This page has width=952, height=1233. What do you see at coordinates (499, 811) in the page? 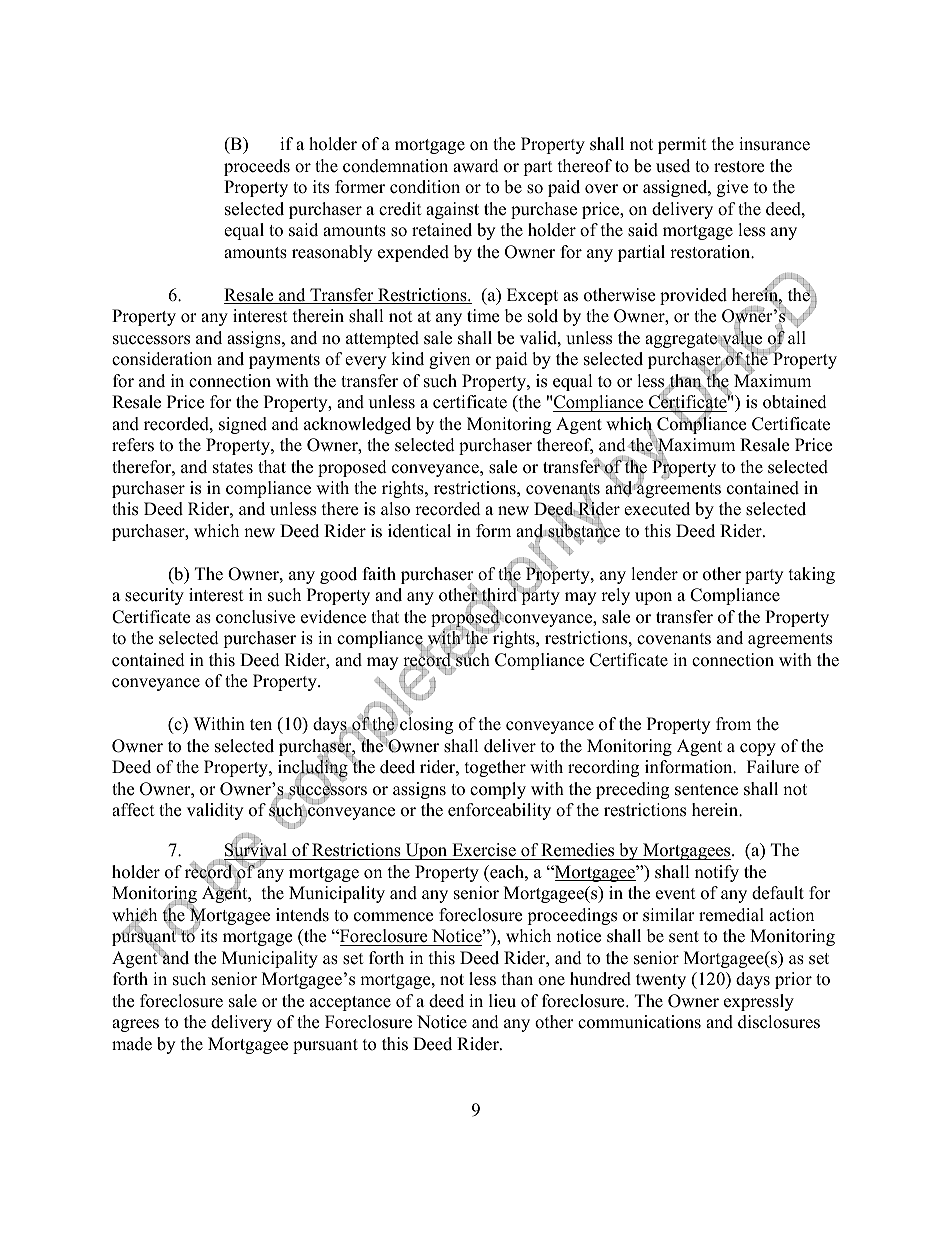
I see `enforceability` at bounding box center [499, 811].
